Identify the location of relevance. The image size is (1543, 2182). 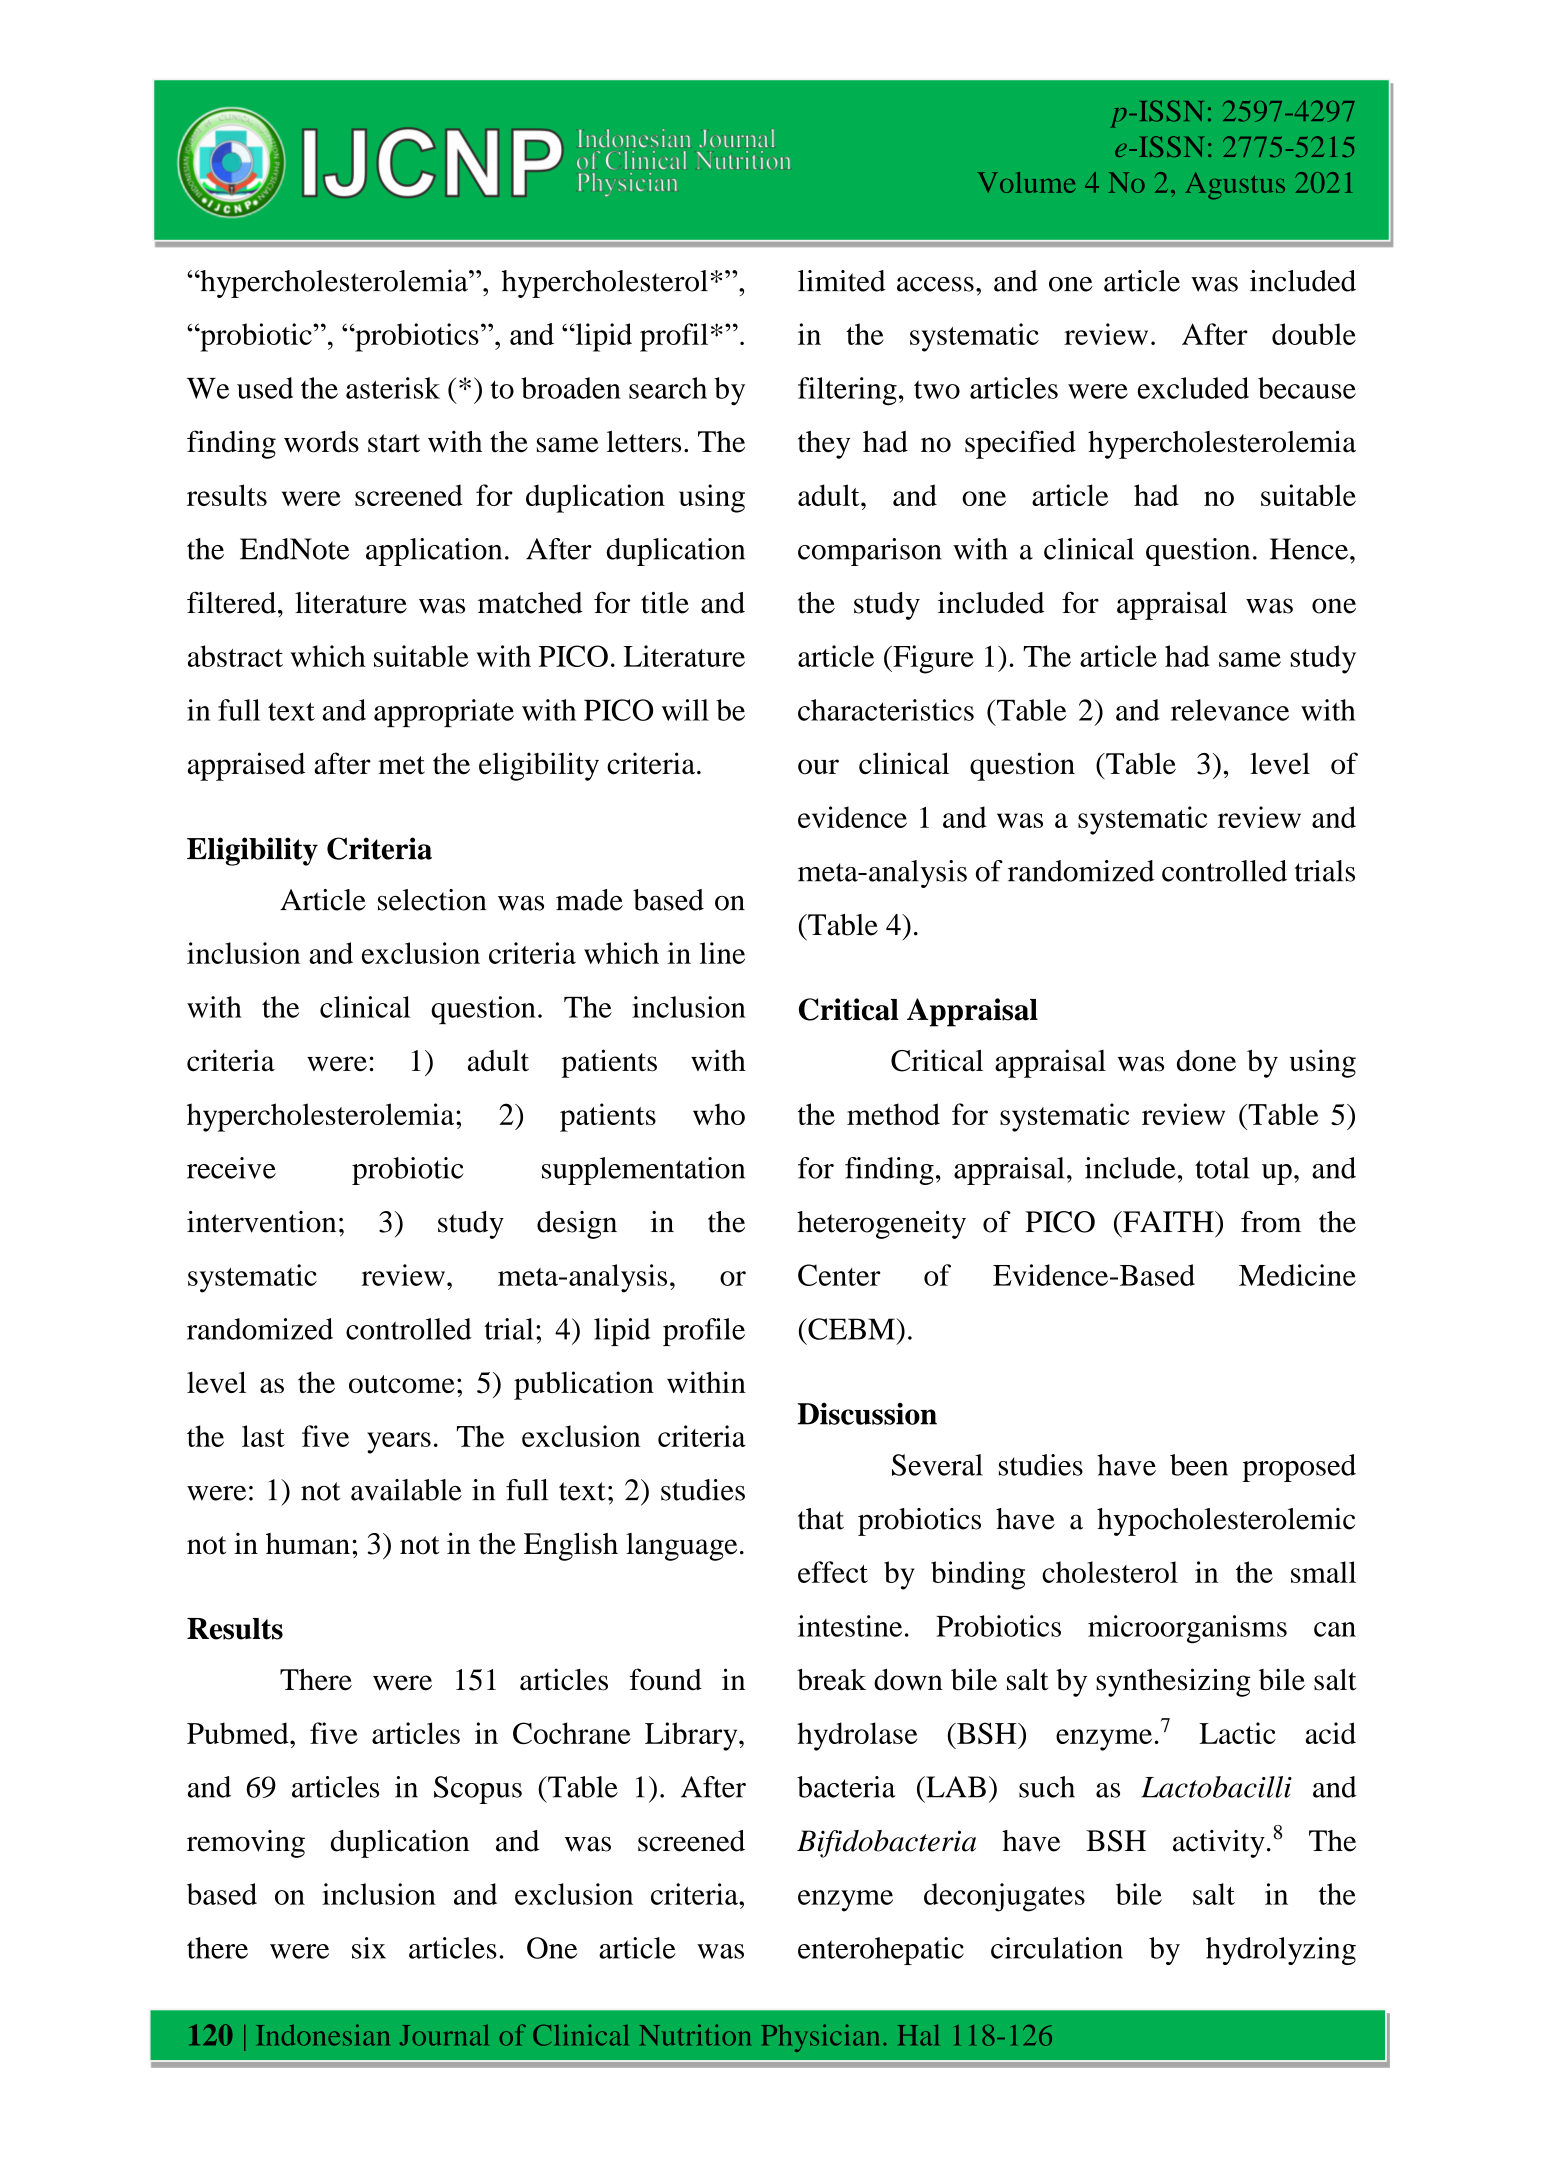
(1230, 710).
